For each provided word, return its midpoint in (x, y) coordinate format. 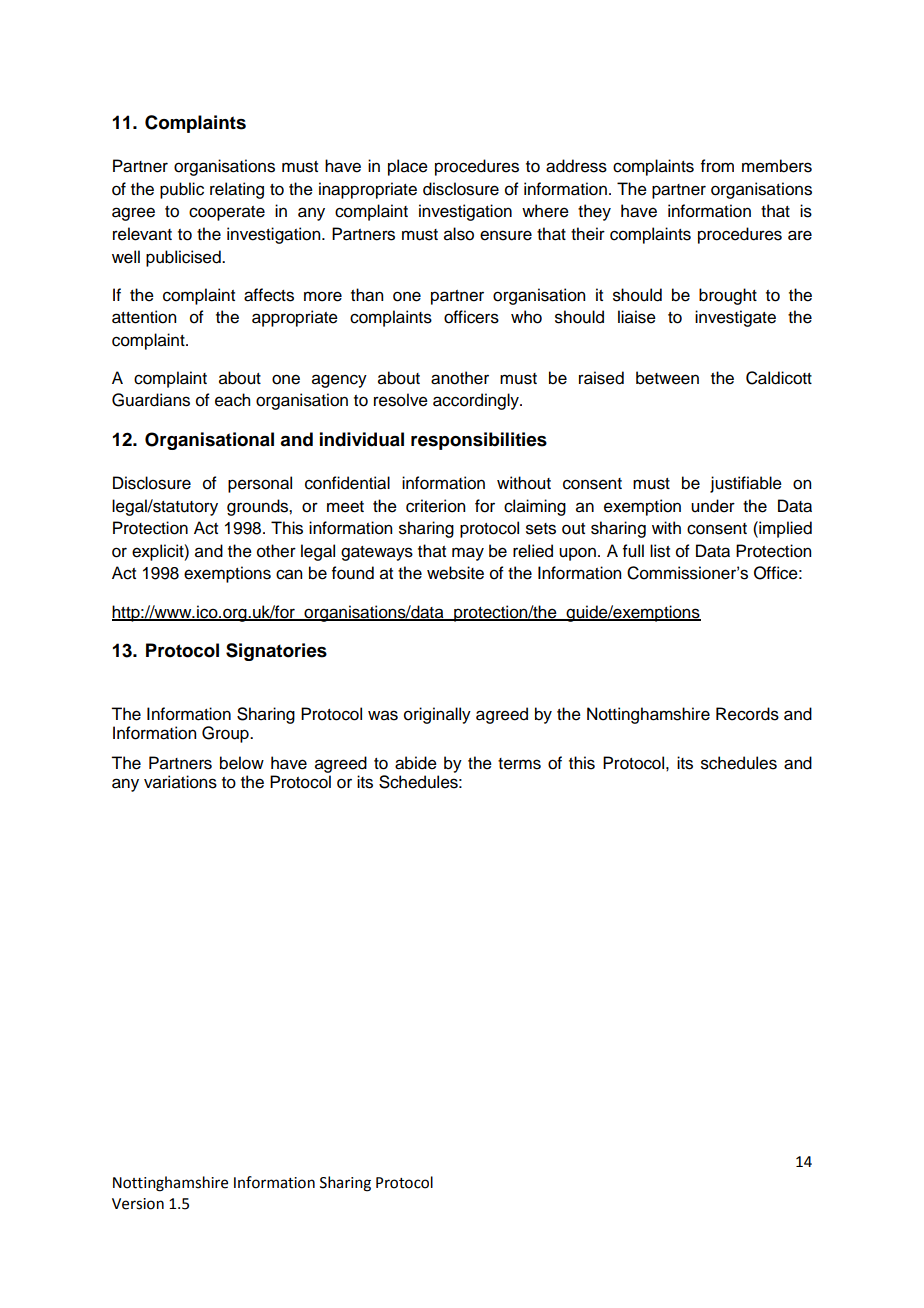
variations (180, 782)
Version (138, 1204)
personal (260, 484)
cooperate (227, 213)
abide (416, 763)
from (717, 166)
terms (519, 764)
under (713, 506)
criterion (435, 506)
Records (747, 714)
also (459, 234)
